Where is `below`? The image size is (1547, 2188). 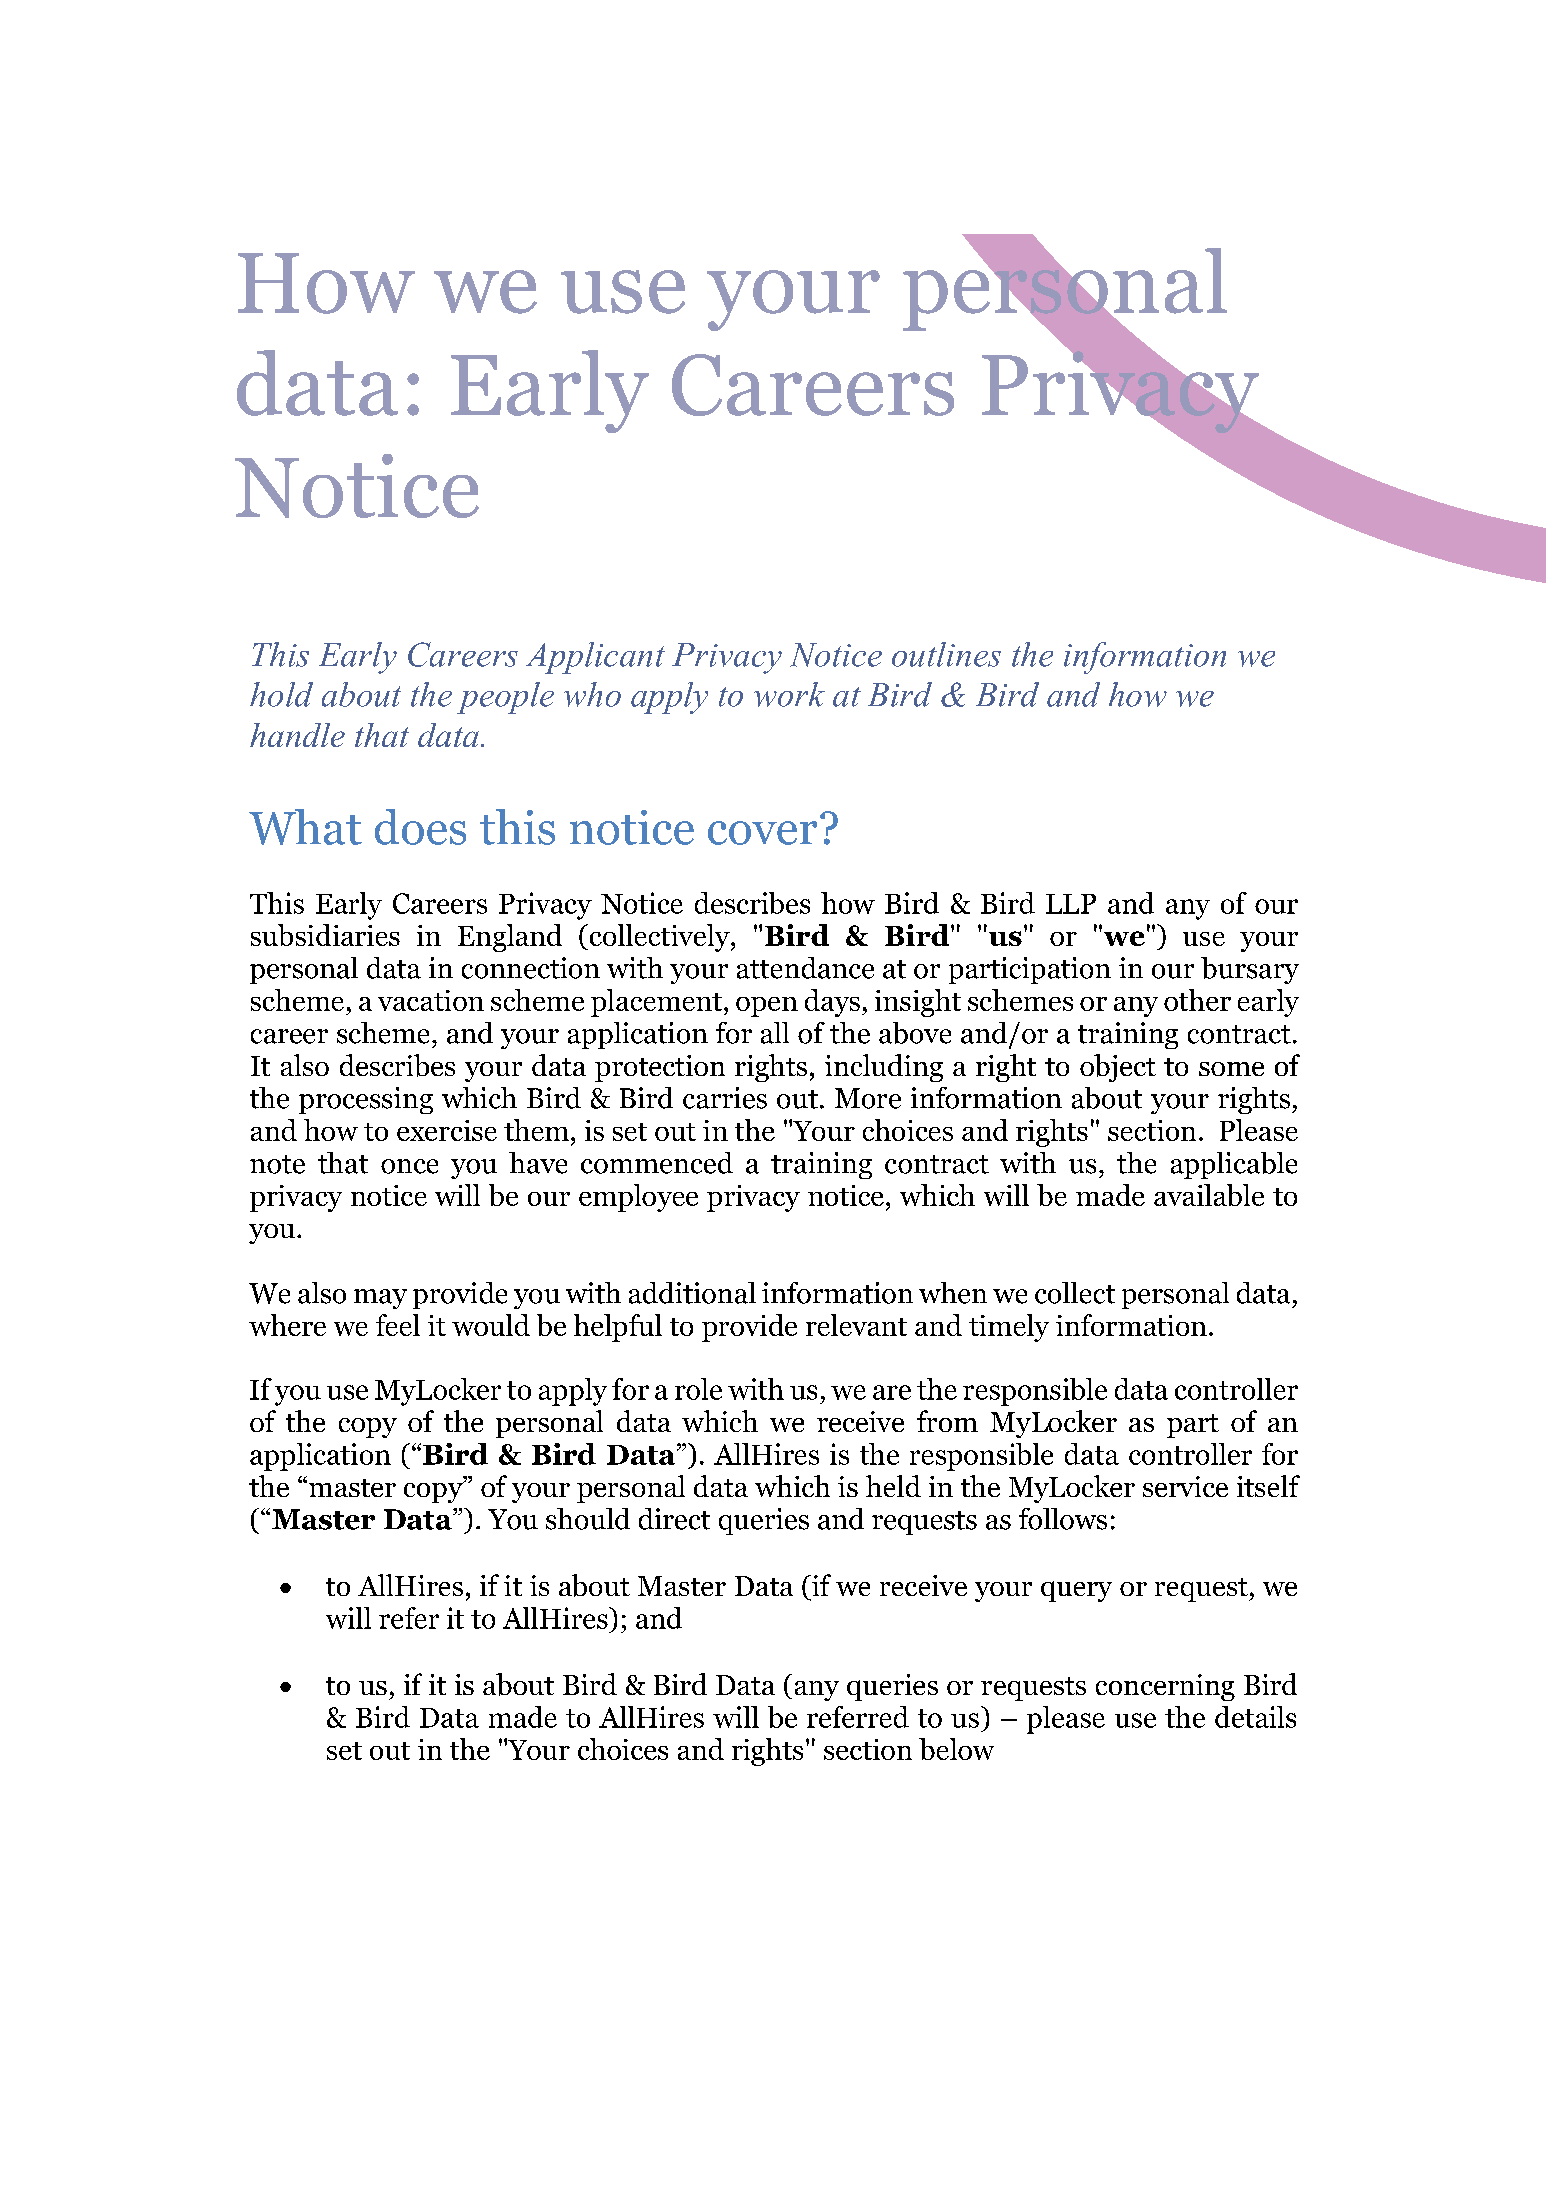
below is located at coordinates (956, 1749).
